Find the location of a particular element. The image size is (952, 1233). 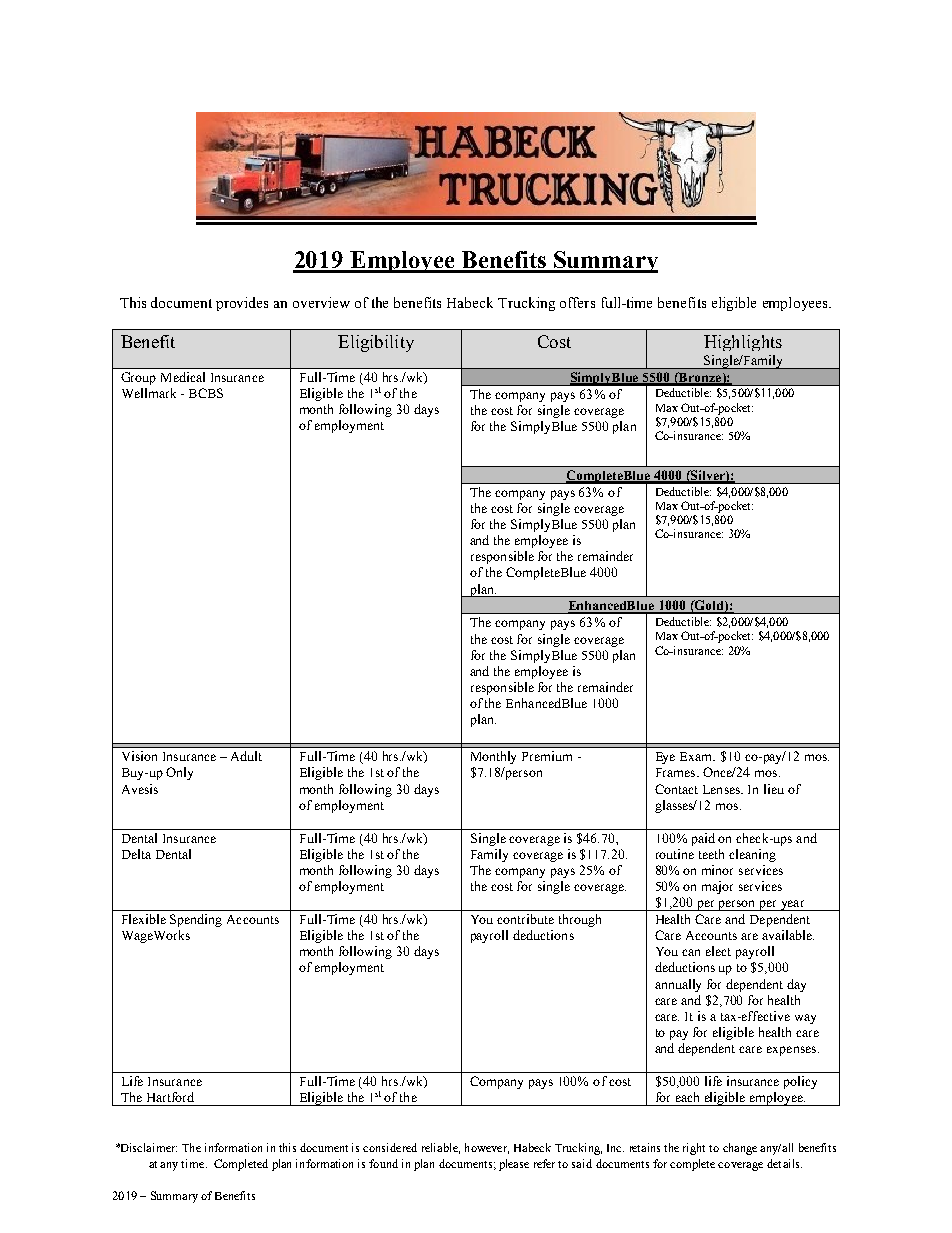

Premium is located at coordinates (547, 756).
